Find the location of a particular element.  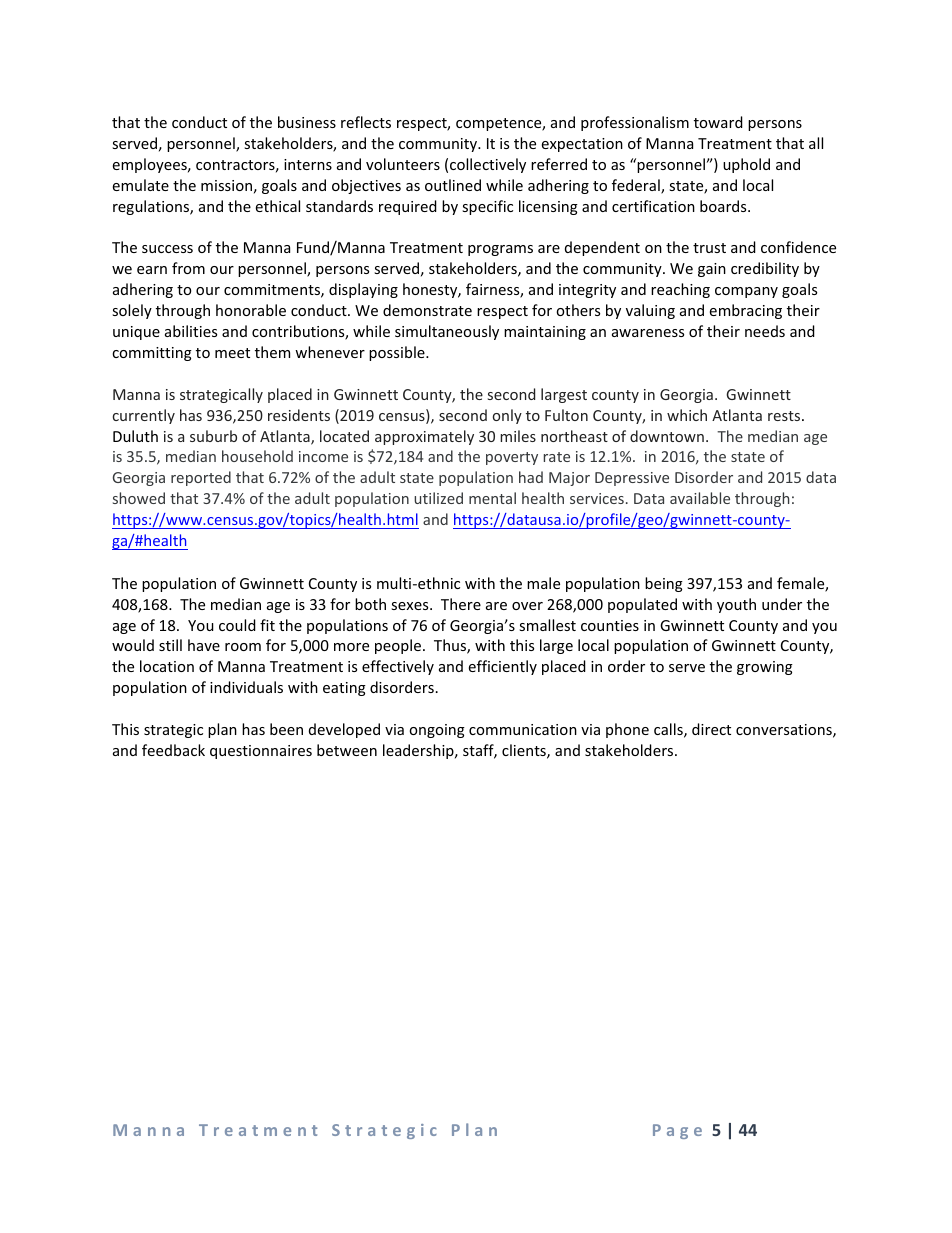

toward is located at coordinates (718, 122).
